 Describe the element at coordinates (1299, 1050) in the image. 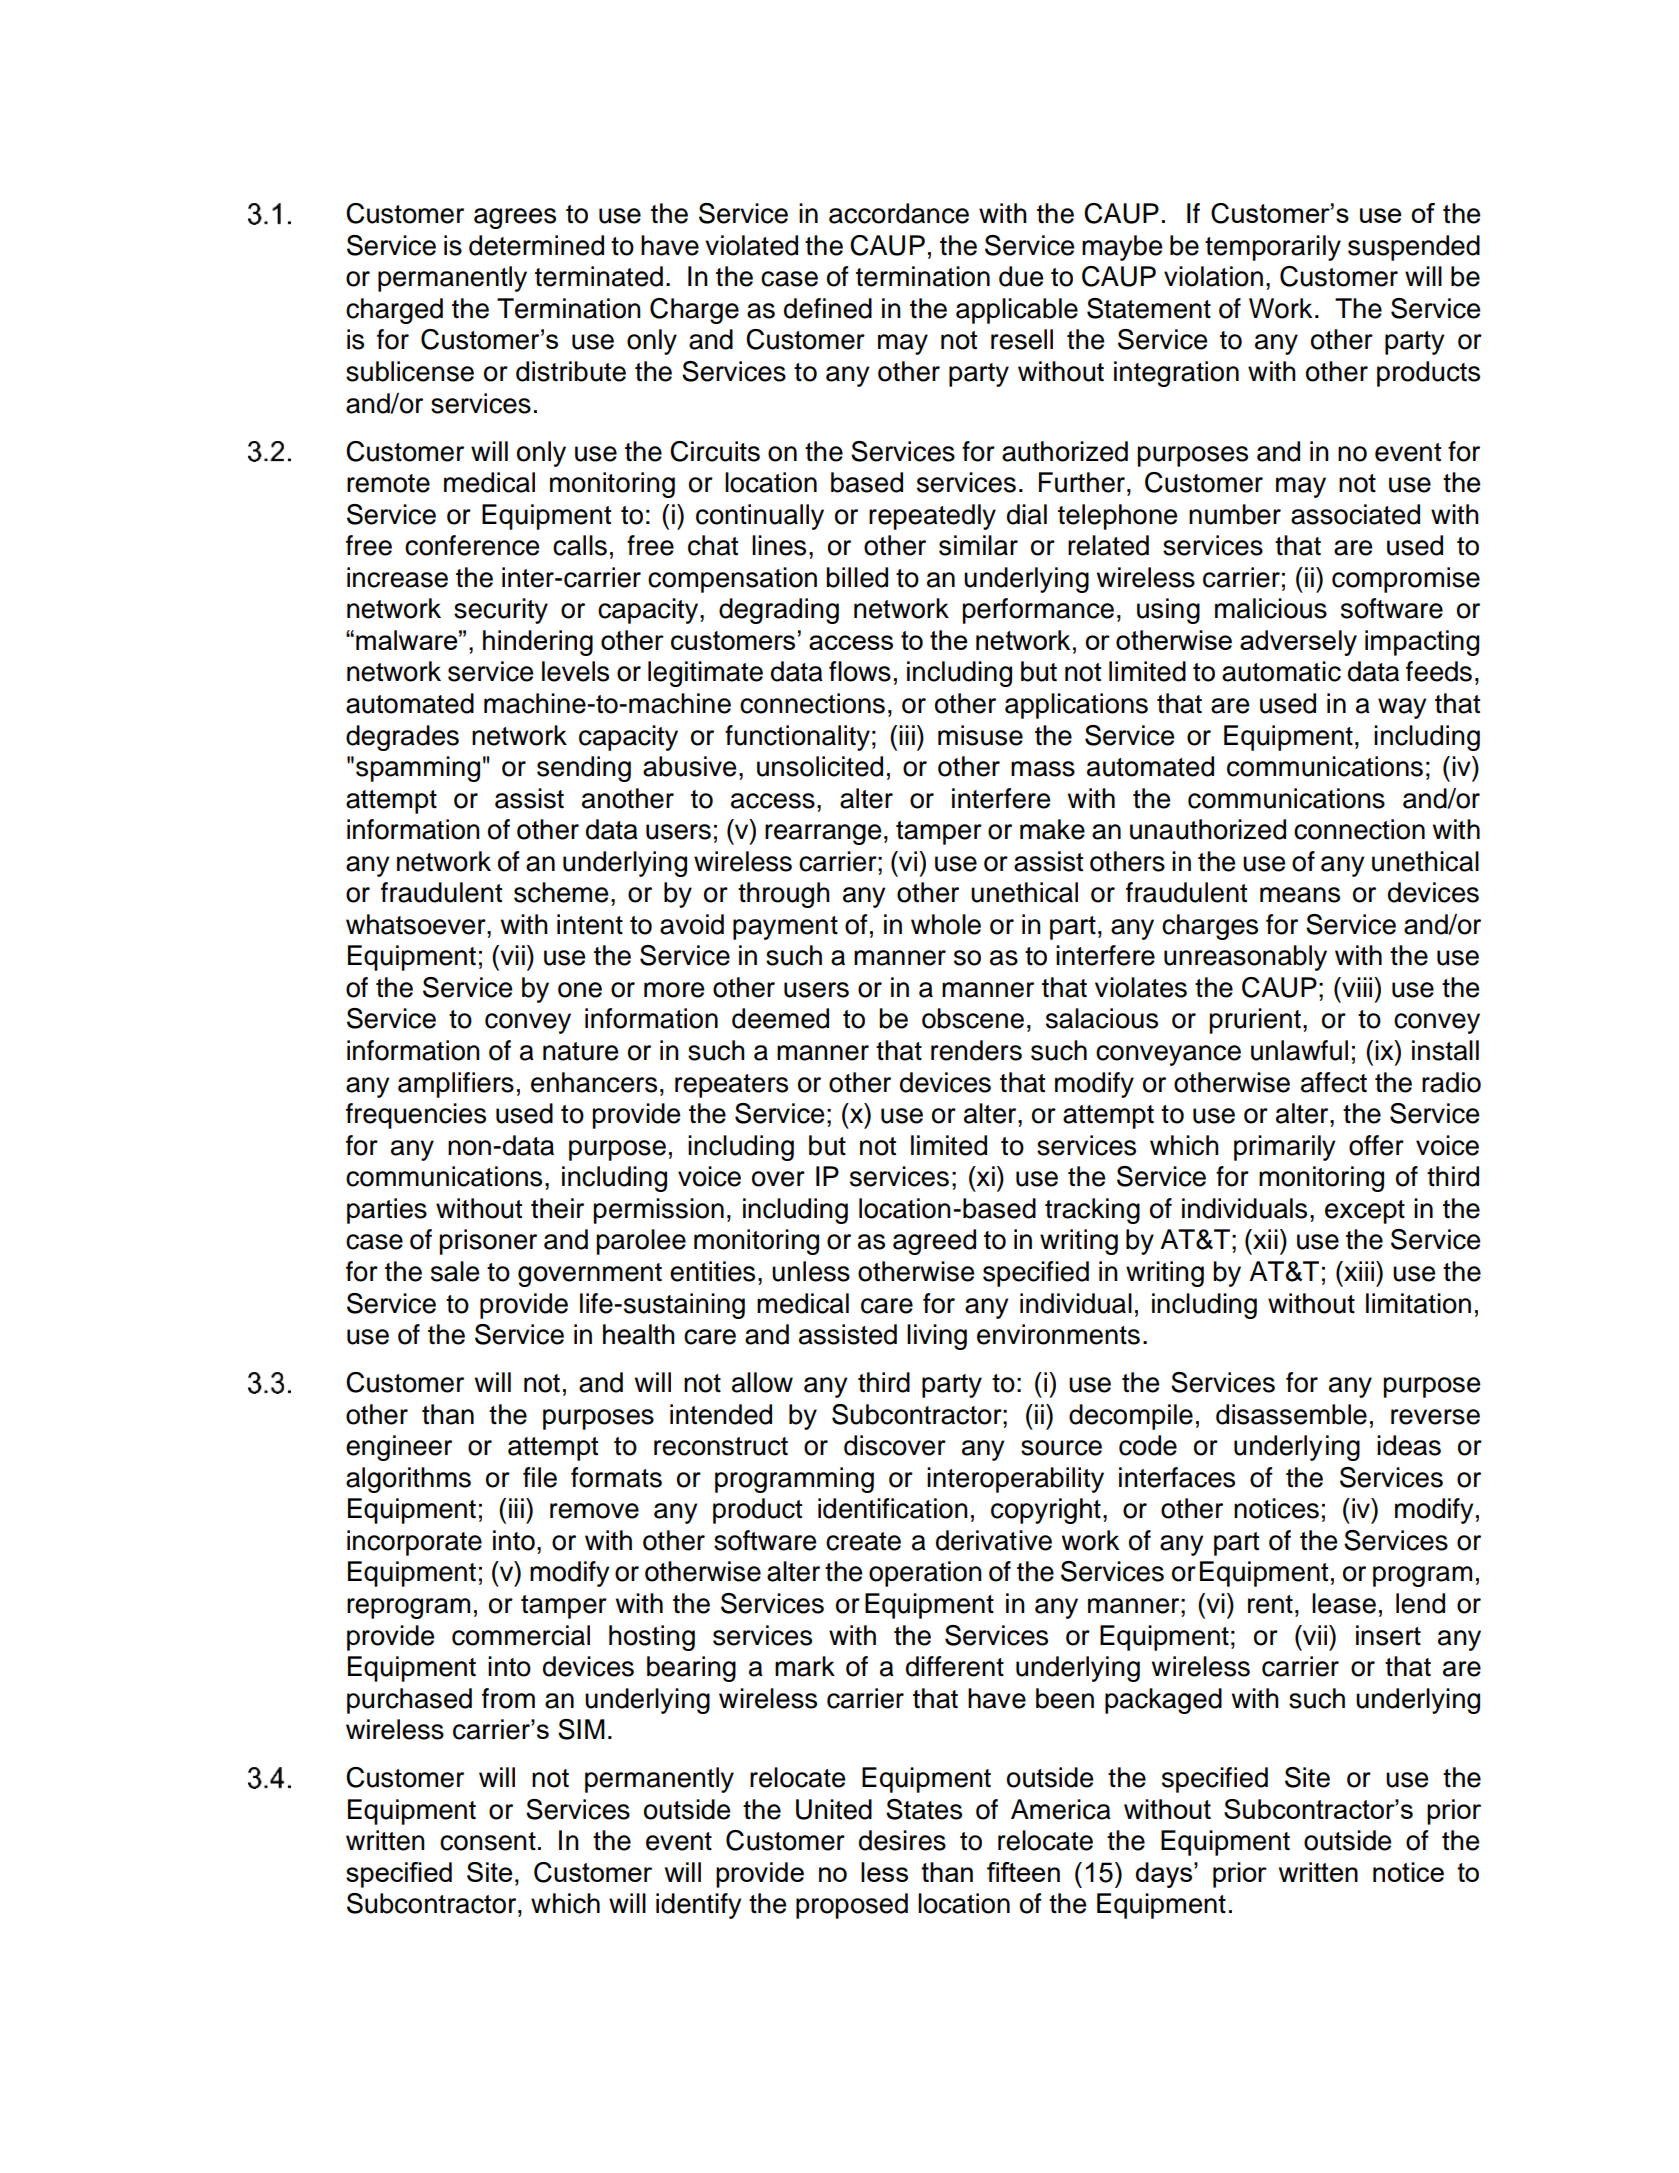

I see `unlawful` at that location.
